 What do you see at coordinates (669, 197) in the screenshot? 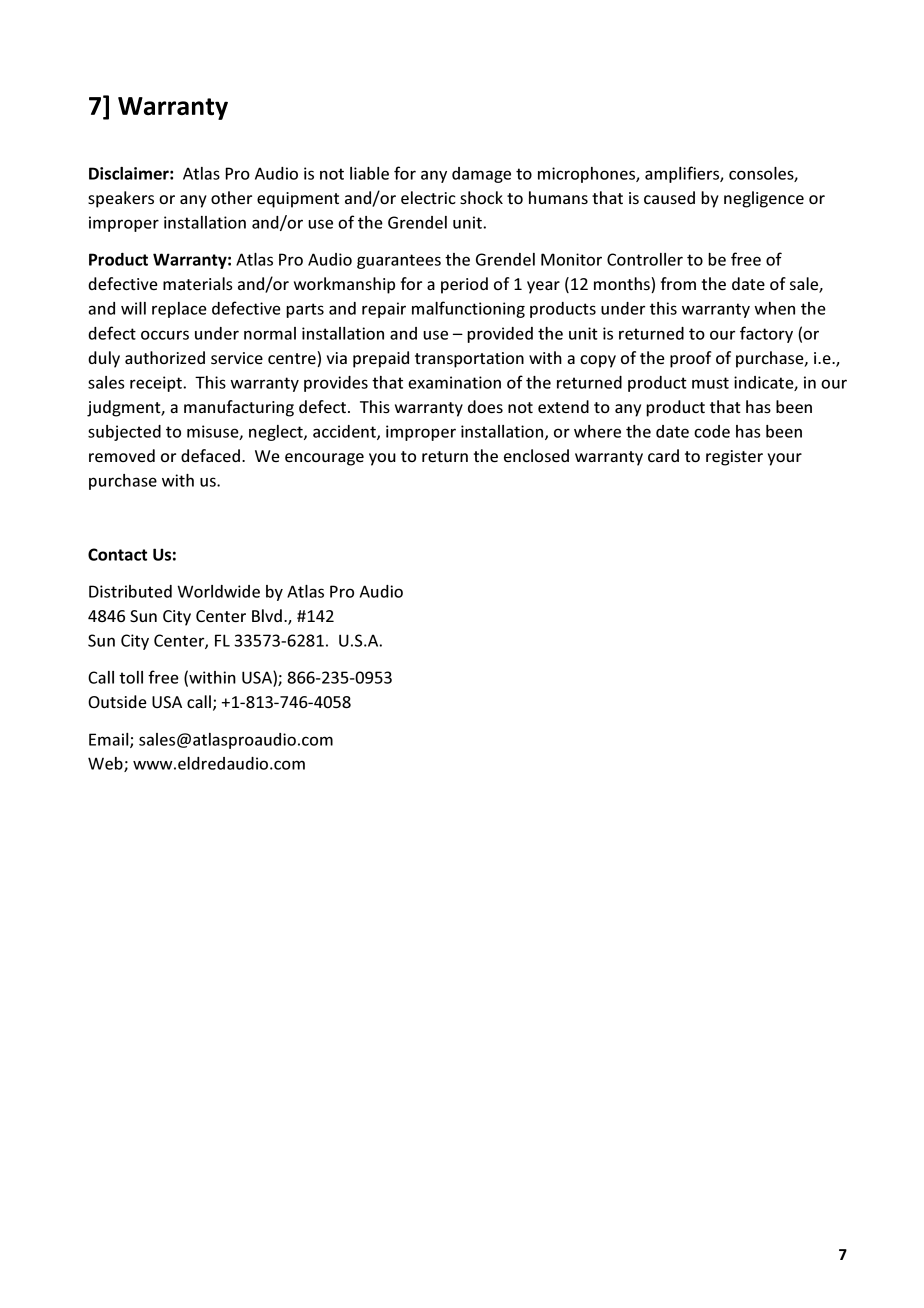
I see `caused` at bounding box center [669, 197].
